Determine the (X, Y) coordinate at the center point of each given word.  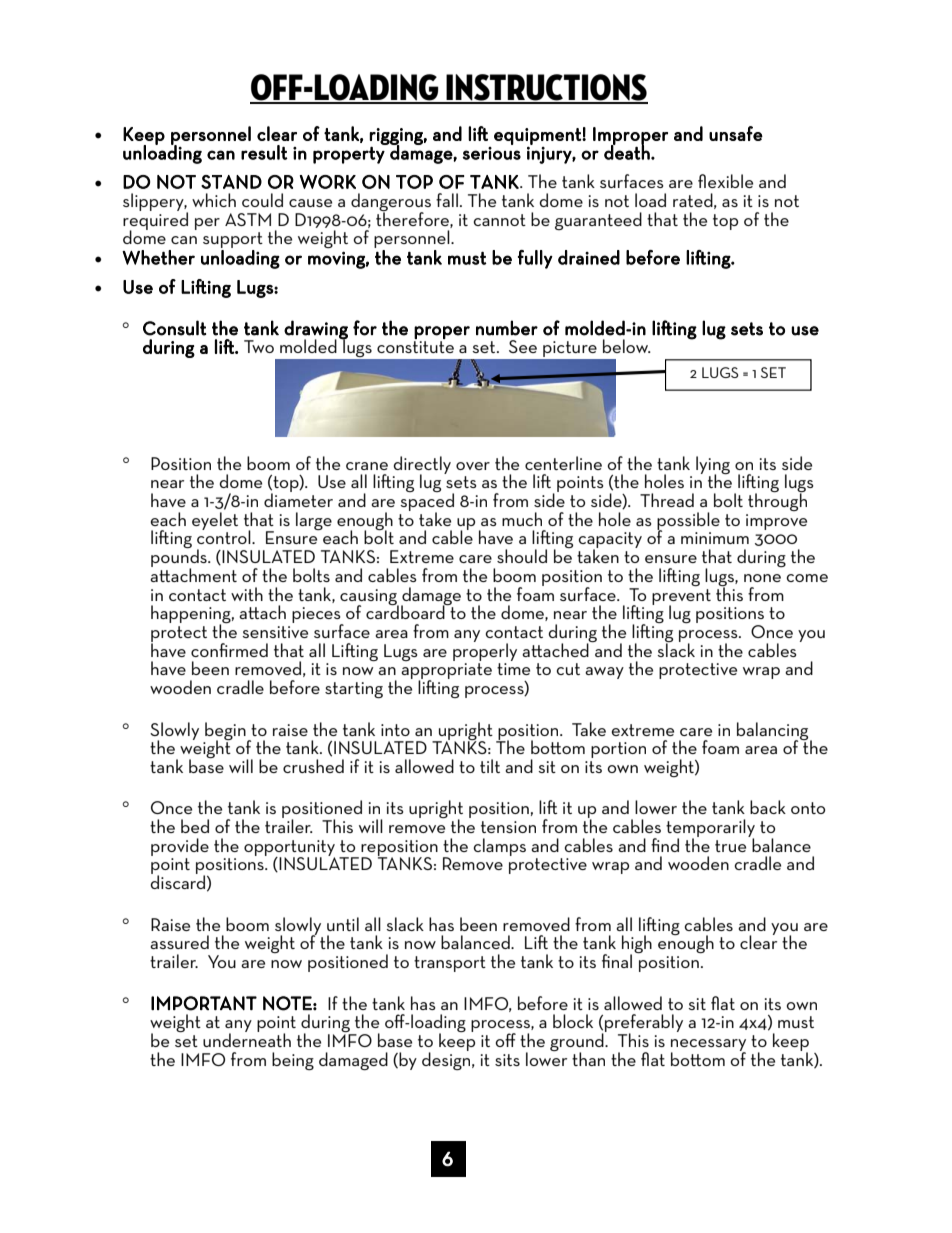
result (264, 152)
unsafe (736, 133)
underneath (247, 1039)
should (522, 556)
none (762, 578)
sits (507, 1060)
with (247, 594)
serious (492, 153)
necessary (708, 1046)
